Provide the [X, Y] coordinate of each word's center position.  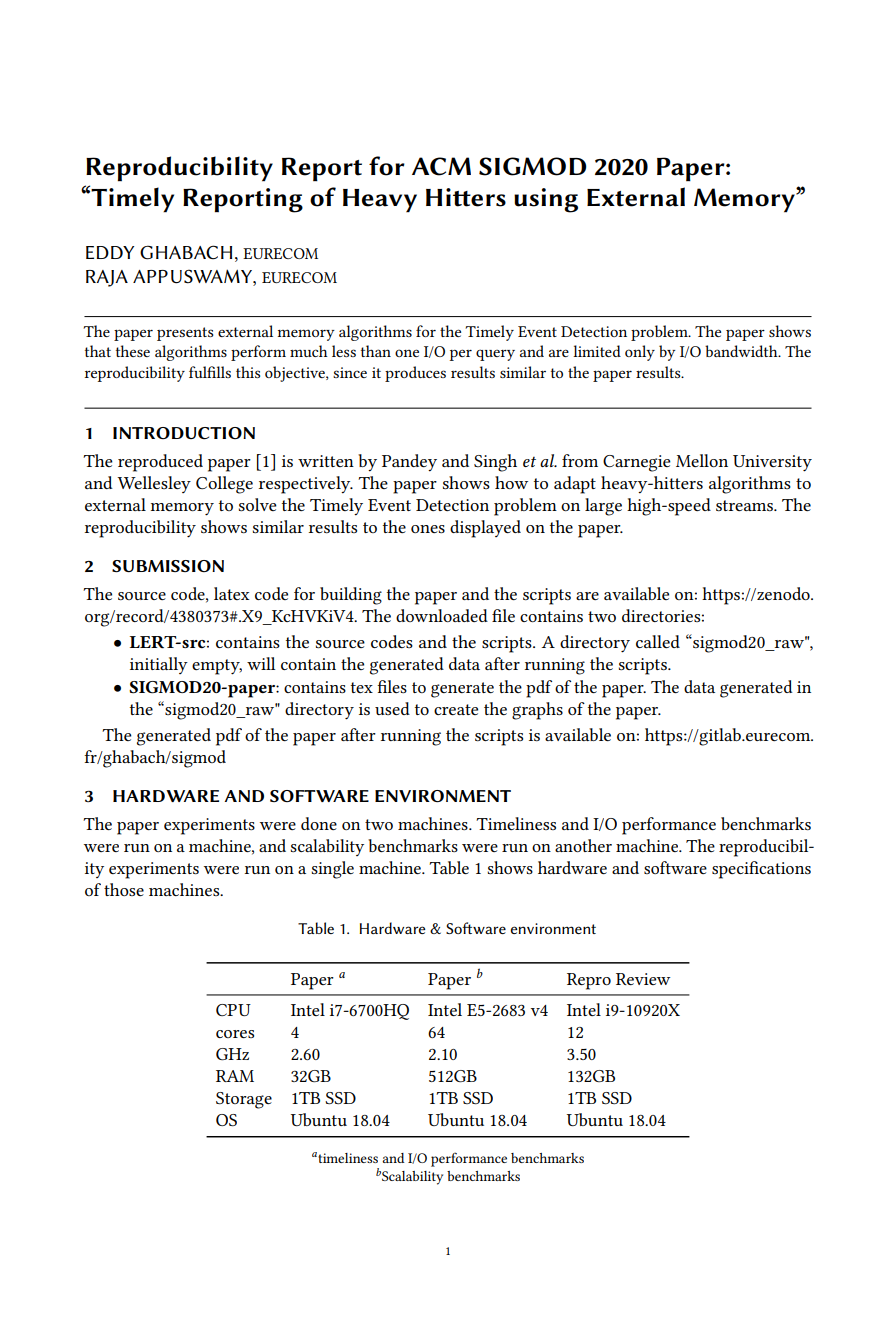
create [456, 709]
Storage [244, 1100]
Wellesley [154, 484]
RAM [235, 1076]
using [546, 200]
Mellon [702, 460]
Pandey [409, 463]
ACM [441, 166]
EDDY [110, 252]
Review [643, 979]
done [319, 823]
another [583, 845]
